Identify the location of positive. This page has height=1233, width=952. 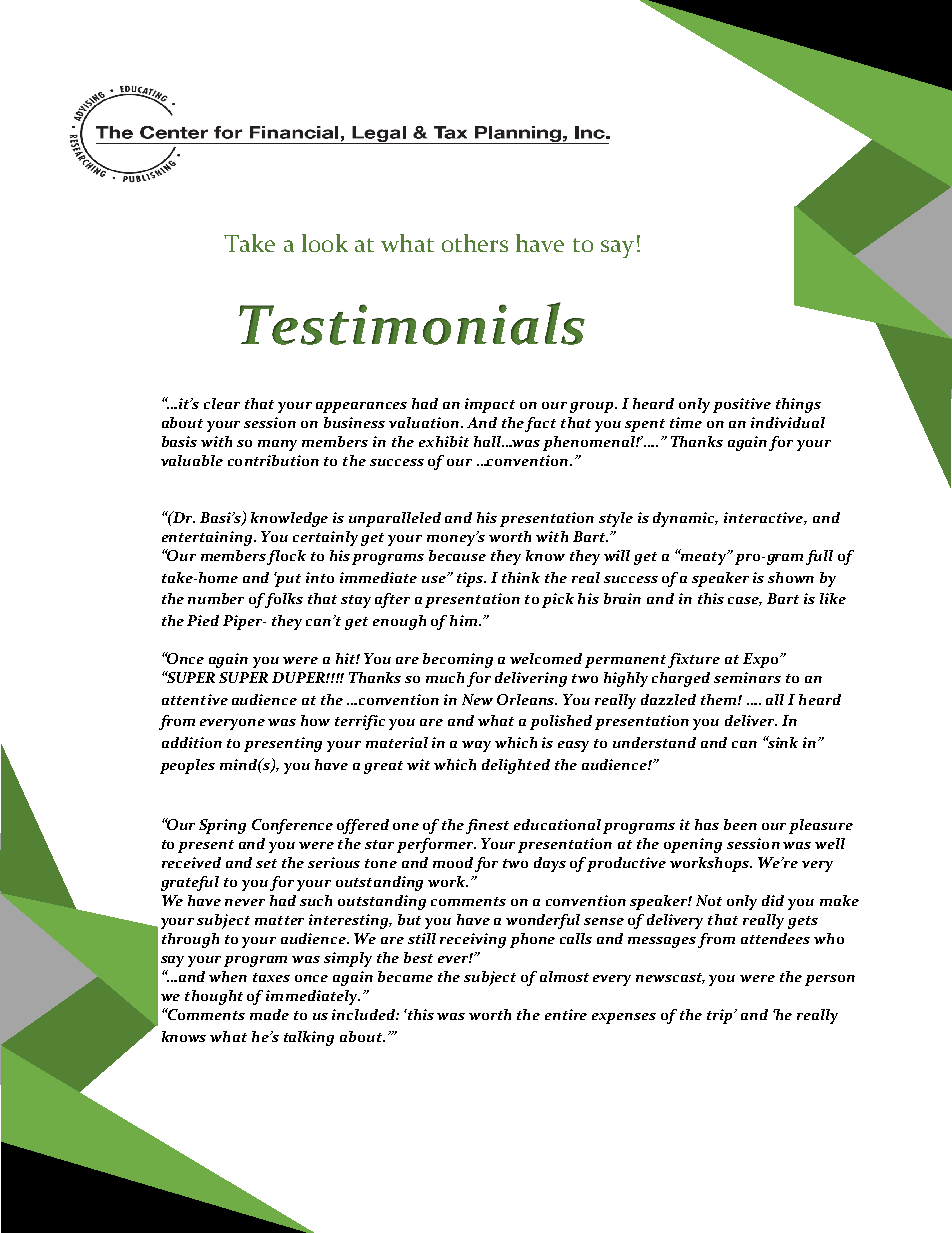
(742, 405).
